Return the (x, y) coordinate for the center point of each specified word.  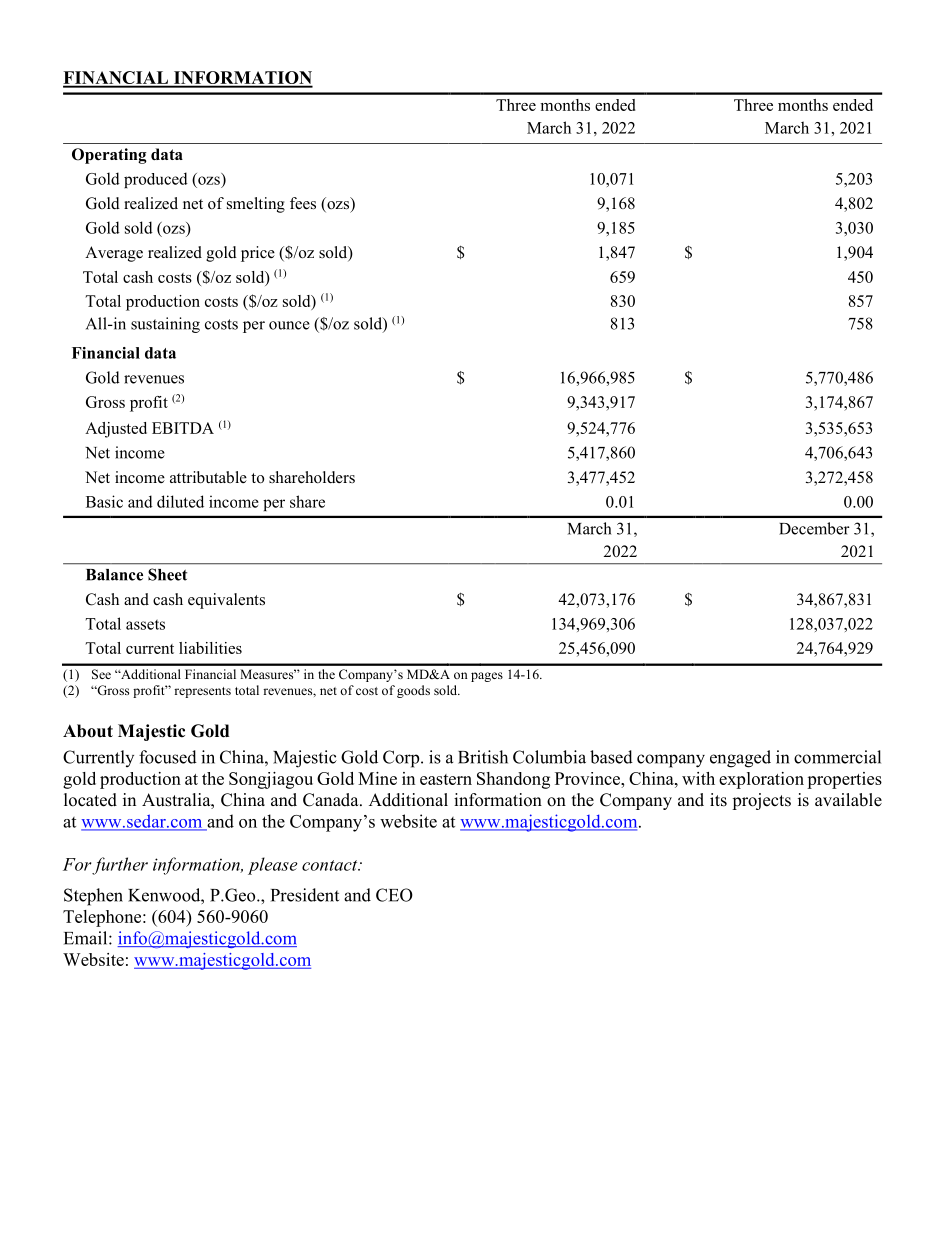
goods (413, 691)
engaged (740, 759)
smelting (256, 205)
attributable (208, 477)
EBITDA (183, 428)
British (483, 757)
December (814, 528)
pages (487, 677)
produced (156, 180)
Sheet (167, 574)
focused (168, 757)
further (119, 866)
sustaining (165, 325)
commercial (837, 757)
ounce (289, 325)
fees (303, 203)
